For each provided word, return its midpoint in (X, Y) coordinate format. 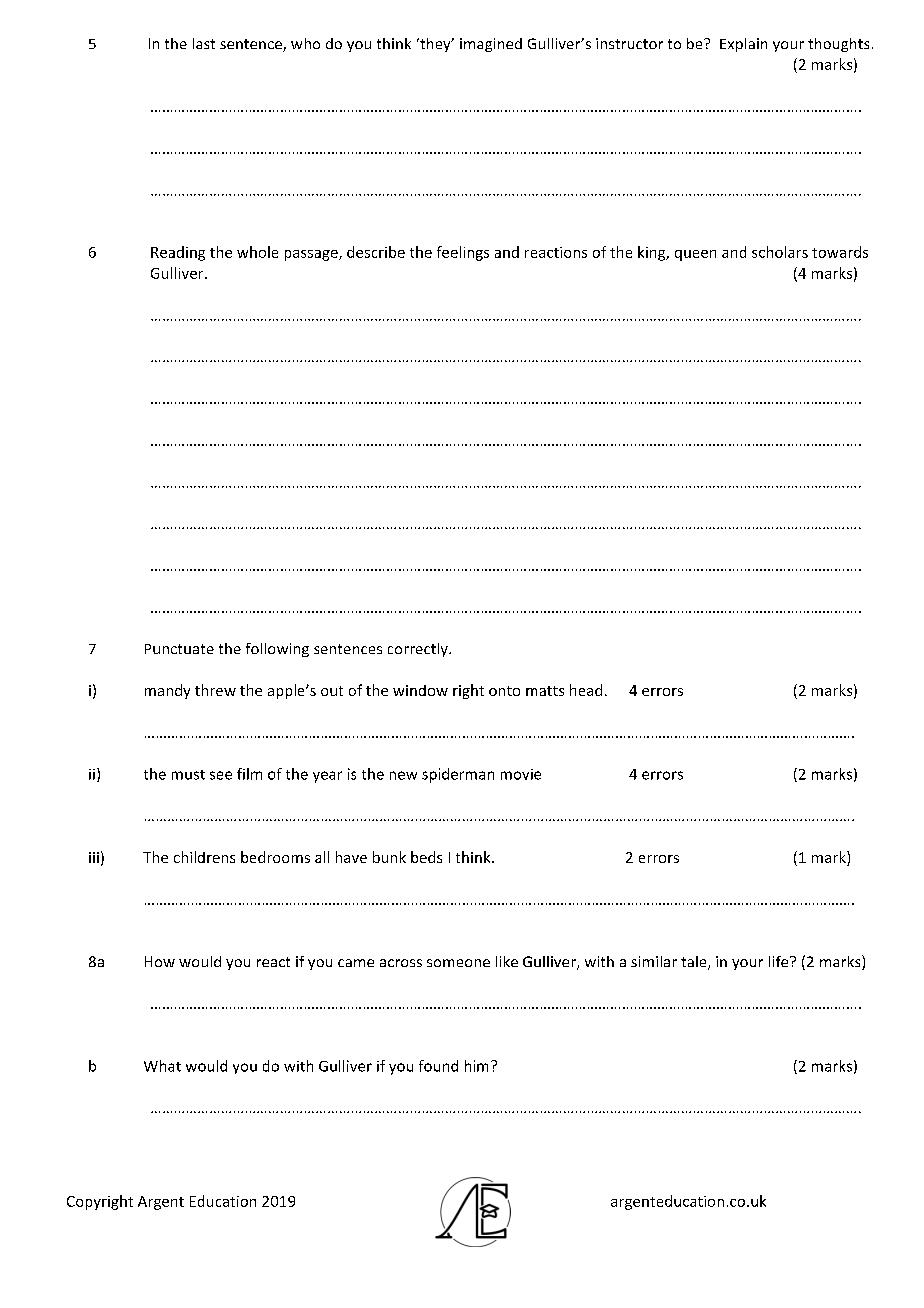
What (162, 1066)
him (476, 1066)
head (586, 690)
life (780, 961)
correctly (419, 650)
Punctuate (179, 649)
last (204, 43)
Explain (743, 45)
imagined (491, 45)
